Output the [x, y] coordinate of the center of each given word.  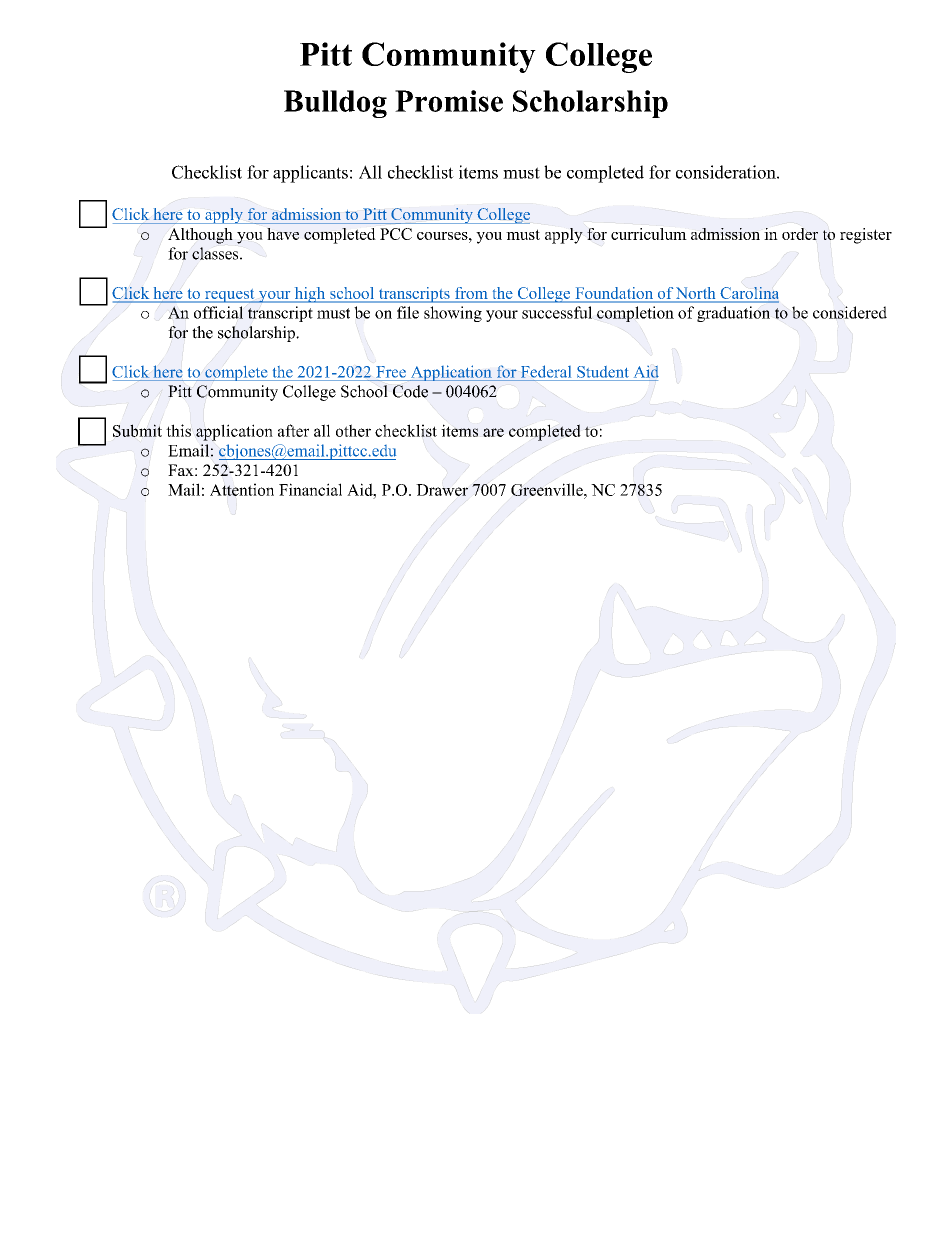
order [800, 234]
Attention [242, 489]
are [493, 432]
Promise [449, 101]
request [229, 296]
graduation [733, 314]
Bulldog [335, 104]
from [471, 293]
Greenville [548, 489]
